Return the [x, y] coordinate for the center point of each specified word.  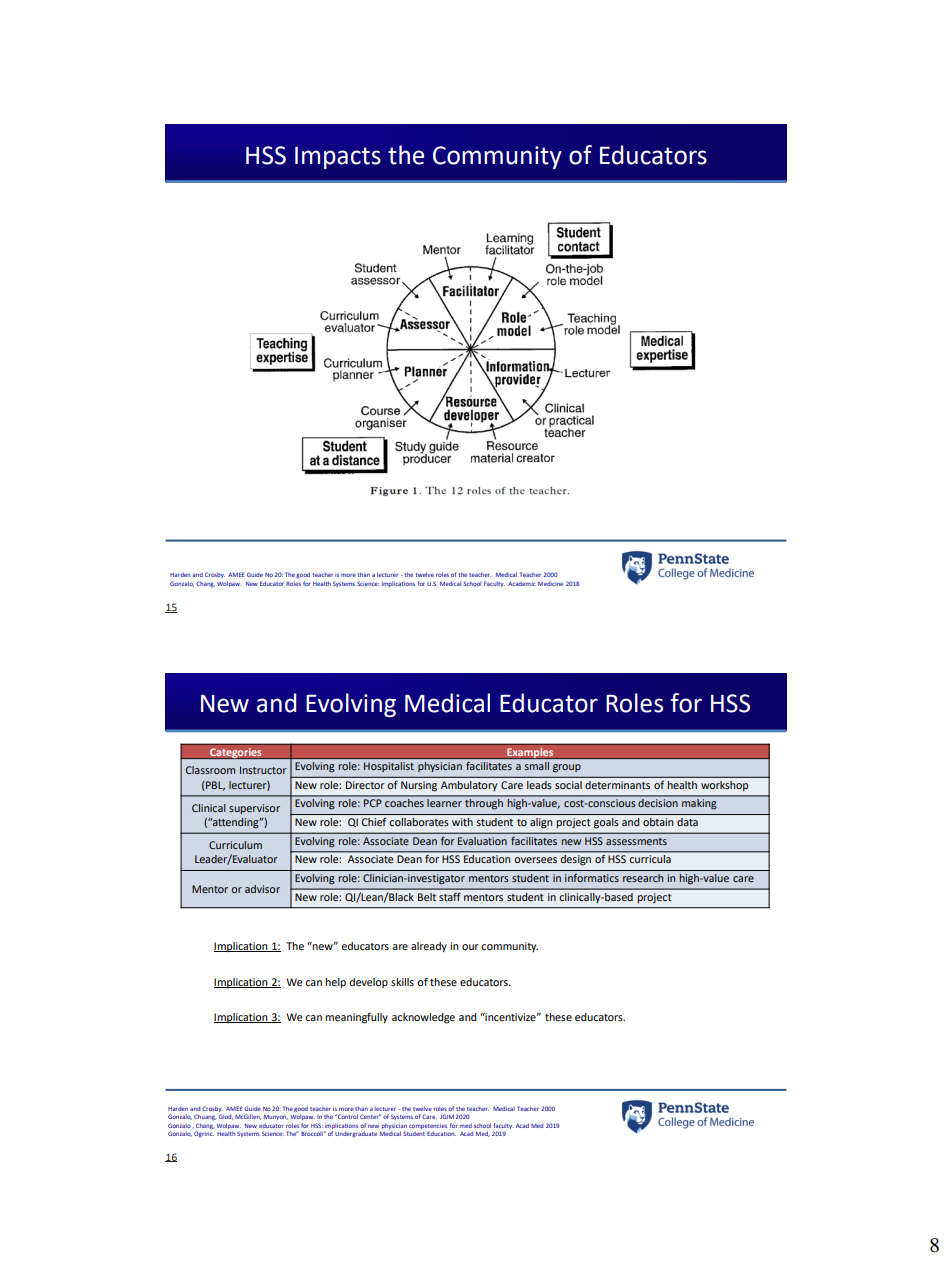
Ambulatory [469, 786]
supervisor [254, 809]
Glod [226, 1117]
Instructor [263, 770]
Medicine [550, 584]
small [537, 766]
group [567, 768]
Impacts [338, 158]
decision [658, 803]
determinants [617, 785]
